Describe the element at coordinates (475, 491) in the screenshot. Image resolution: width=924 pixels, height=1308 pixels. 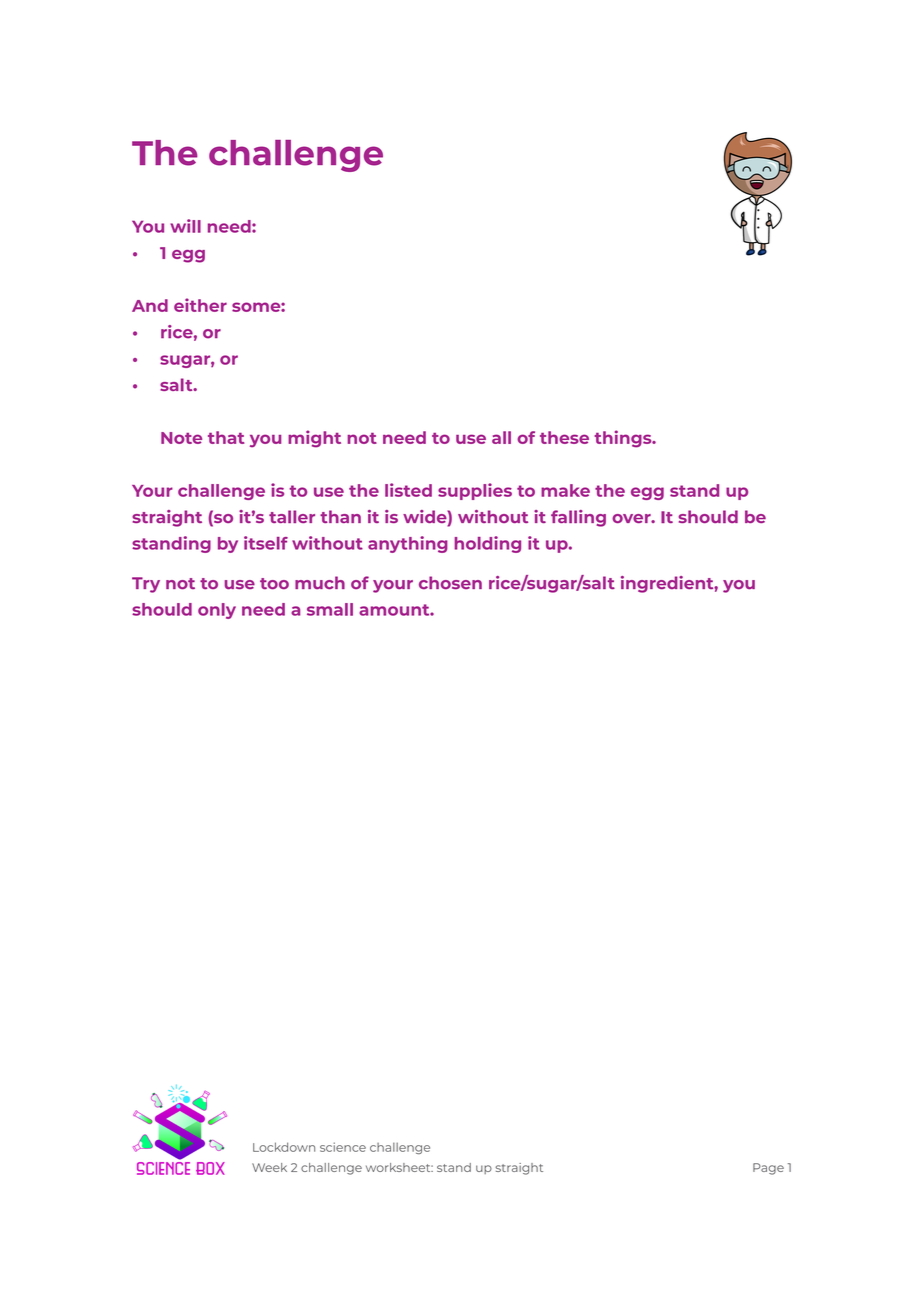
I see `supplies` at that location.
